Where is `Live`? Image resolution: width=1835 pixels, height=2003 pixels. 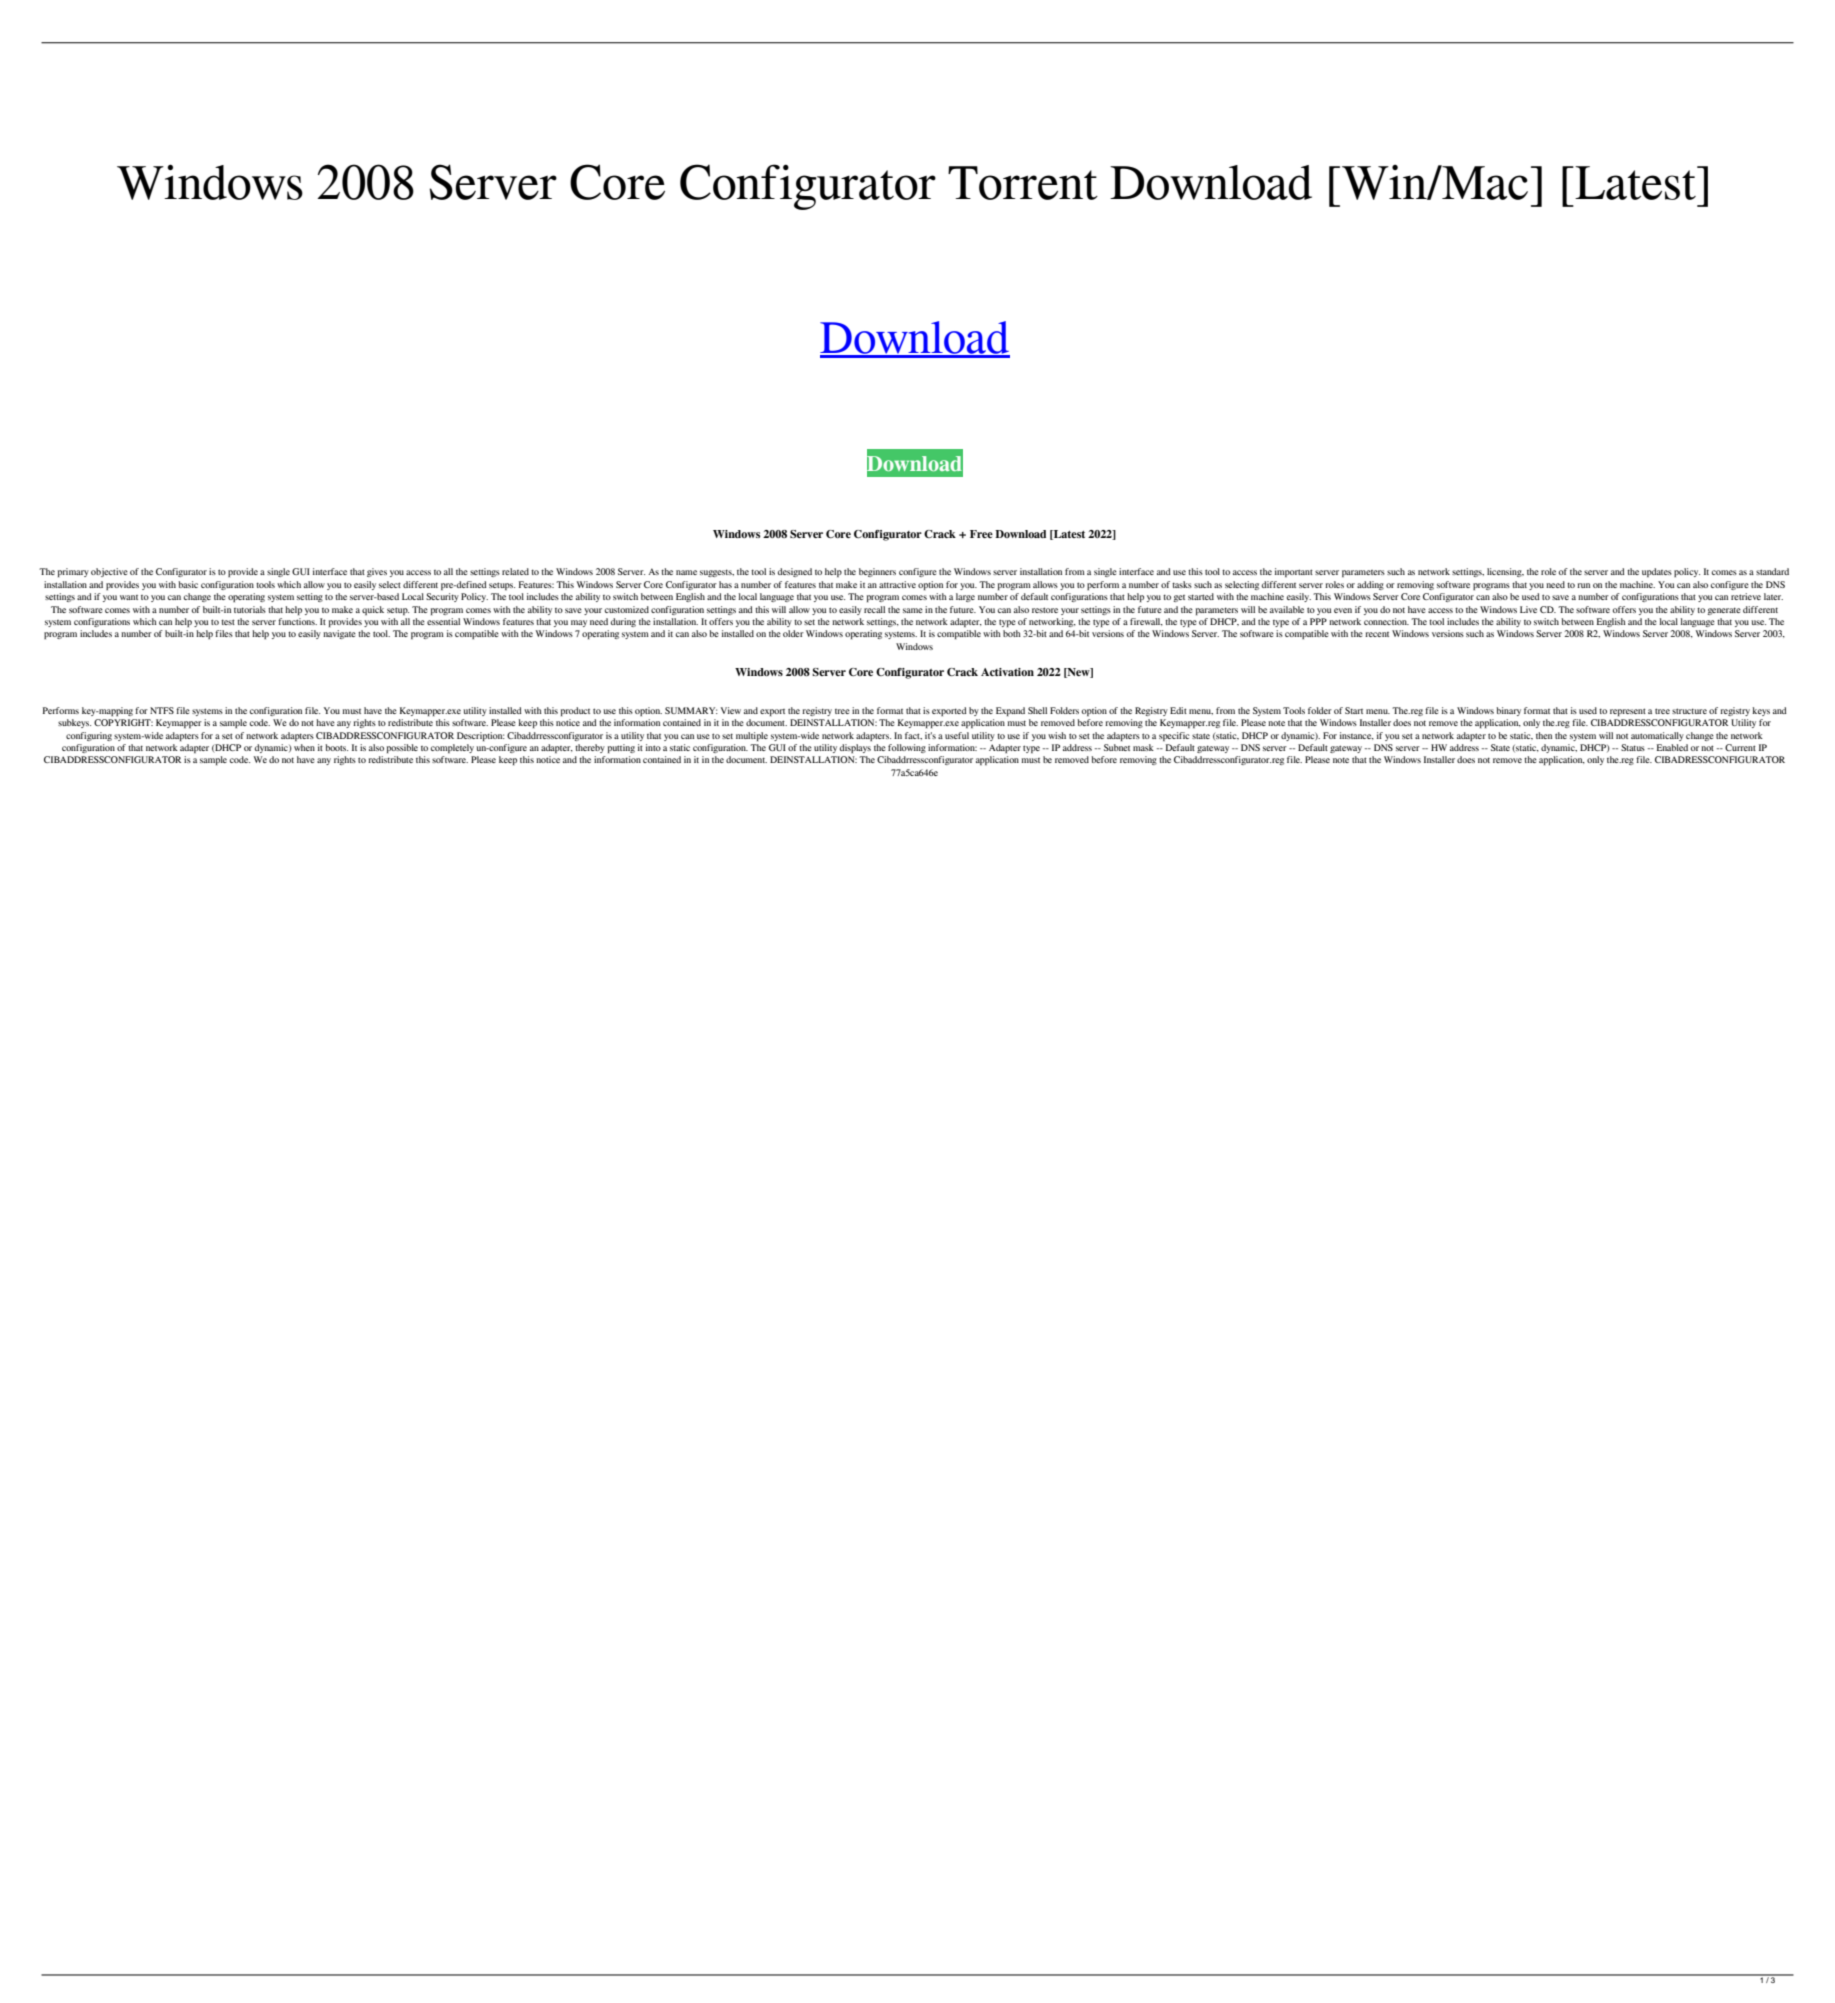
Live is located at coordinates (1528, 609).
